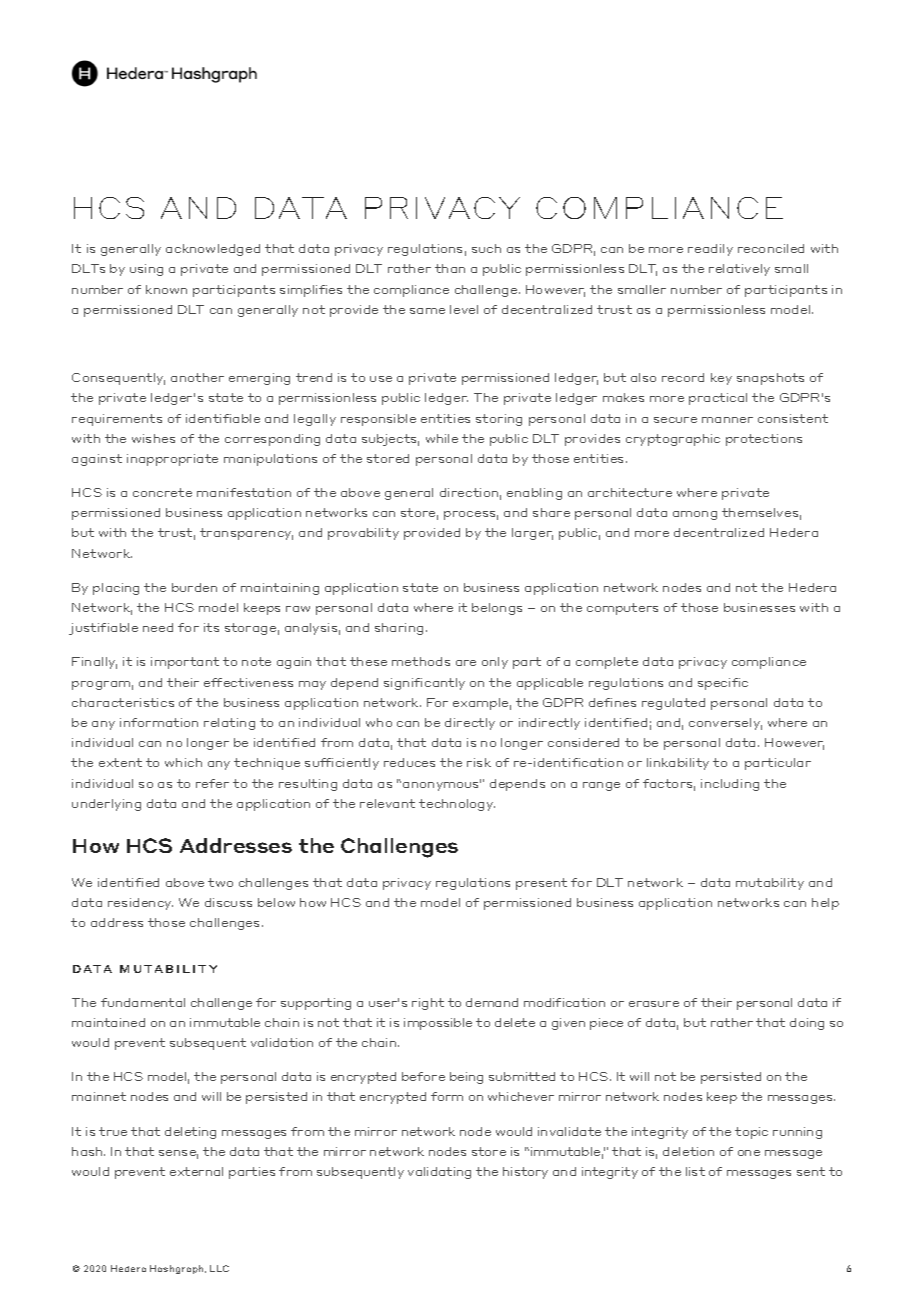 The image size is (924, 1308). What do you see at coordinates (166, 289) in the document?
I see `known` at bounding box center [166, 289].
